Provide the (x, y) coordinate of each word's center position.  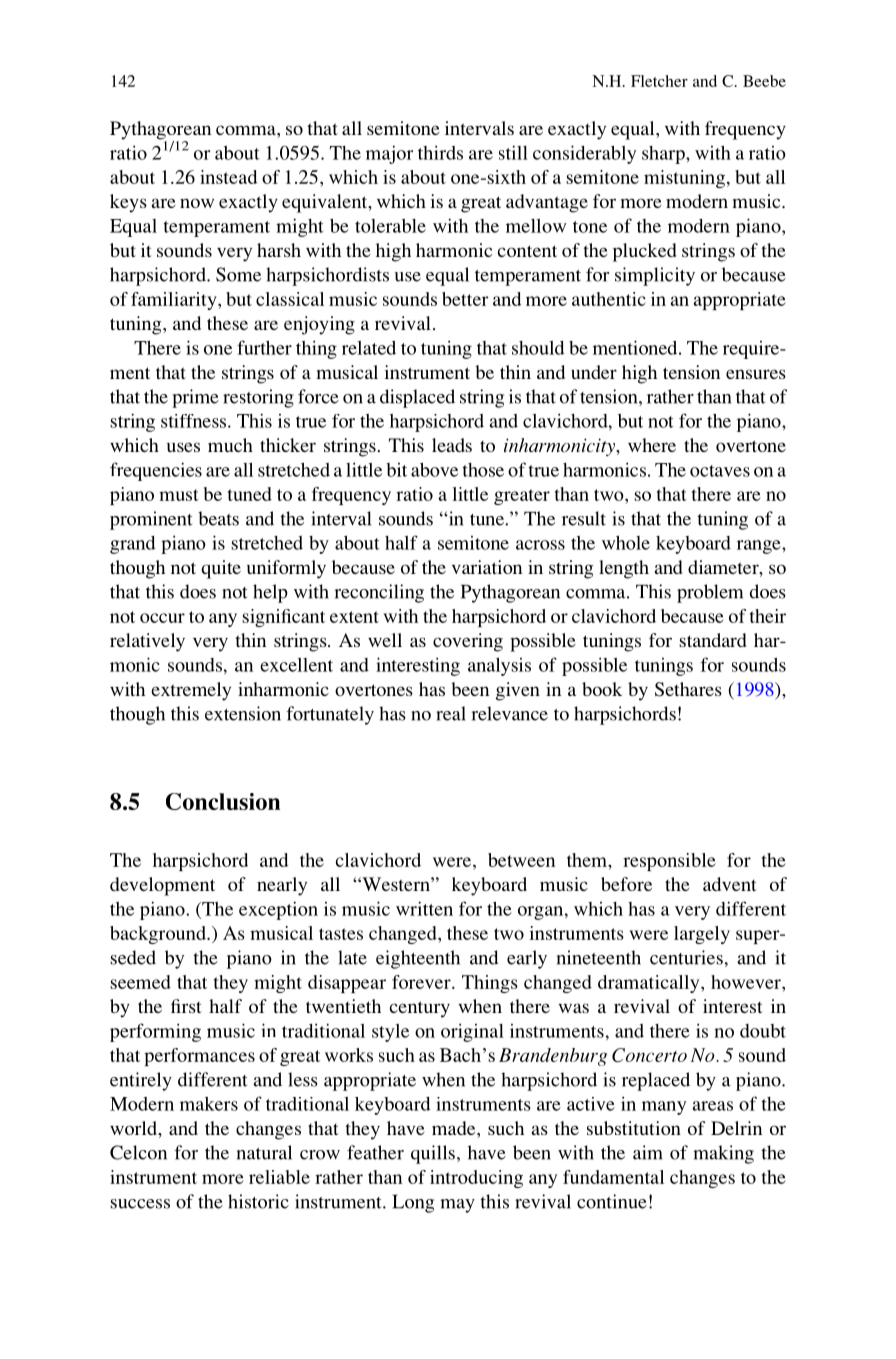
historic (258, 1201)
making (723, 1154)
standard (712, 640)
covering (468, 642)
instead (229, 177)
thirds (440, 152)
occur (162, 618)
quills (433, 1154)
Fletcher (659, 81)
